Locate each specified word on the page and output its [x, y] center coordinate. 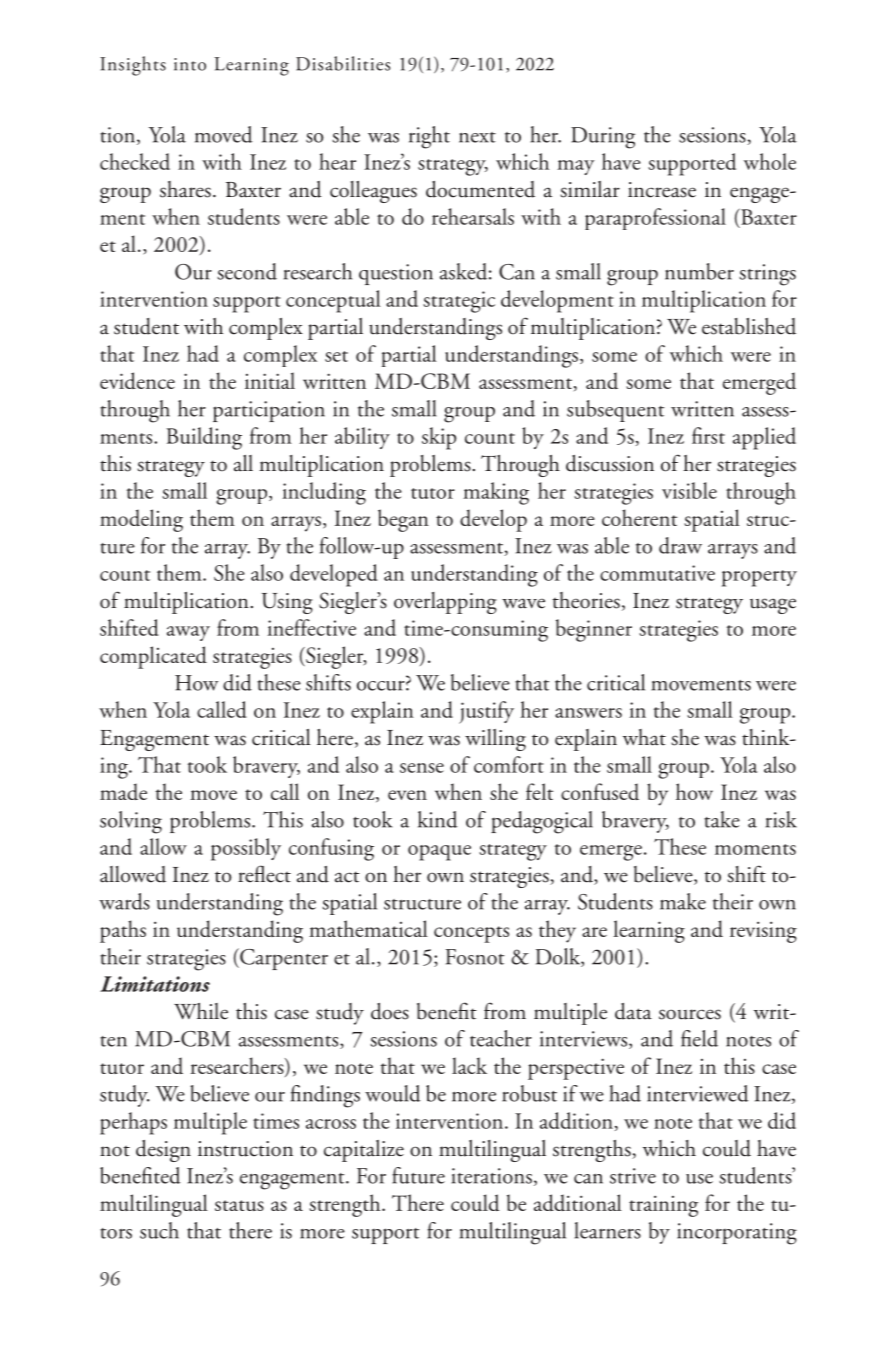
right [429, 137]
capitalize [364, 1151]
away [188, 633]
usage [773, 606]
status [239, 1205]
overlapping [445, 603]
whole [770, 161]
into [190, 64]
